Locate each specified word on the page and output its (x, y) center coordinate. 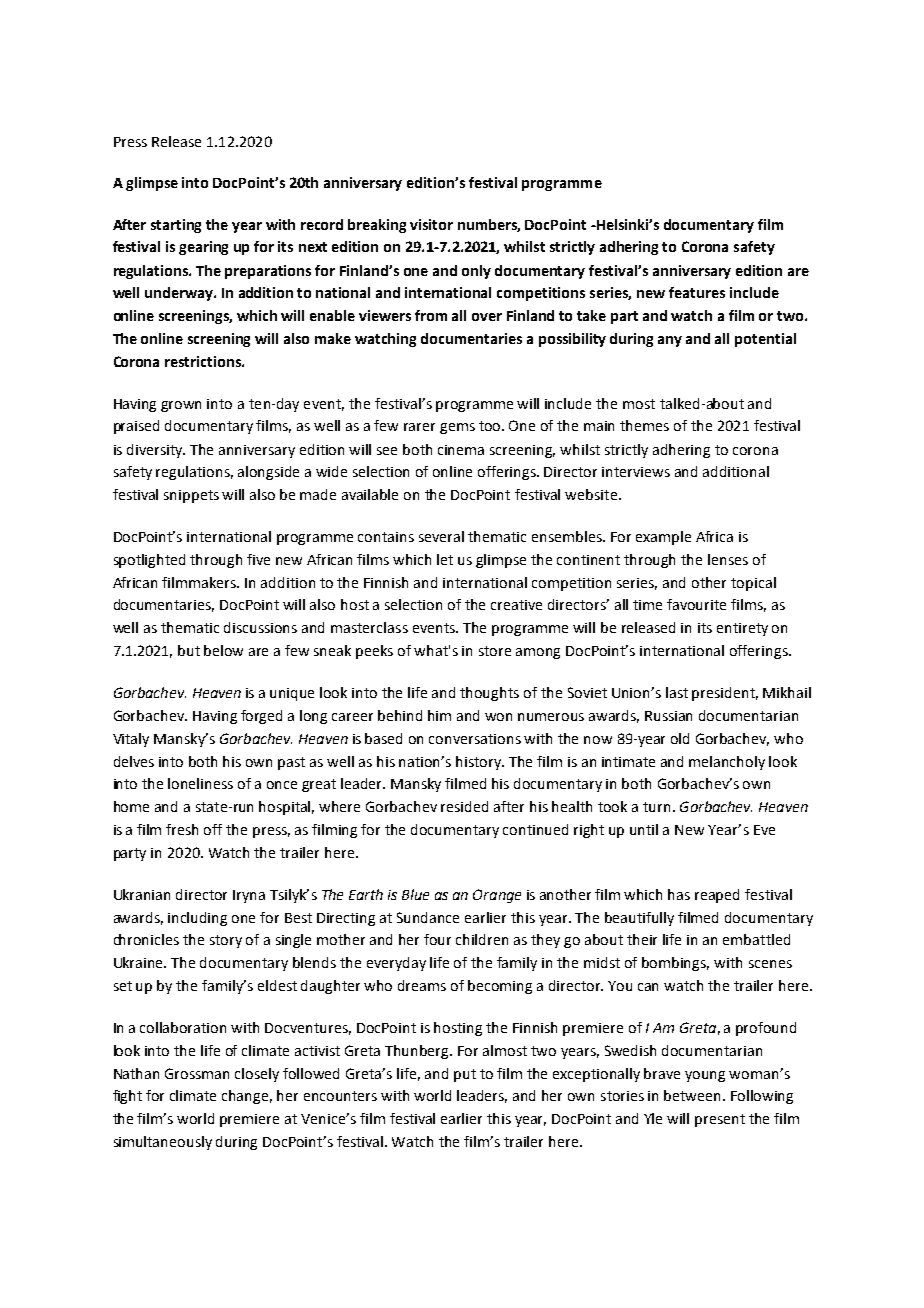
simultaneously (163, 1143)
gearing (203, 248)
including (197, 919)
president (725, 694)
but (189, 650)
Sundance (428, 917)
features (697, 292)
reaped (717, 896)
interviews (636, 472)
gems (457, 428)
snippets (191, 496)
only (476, 272)
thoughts (489, 694)
